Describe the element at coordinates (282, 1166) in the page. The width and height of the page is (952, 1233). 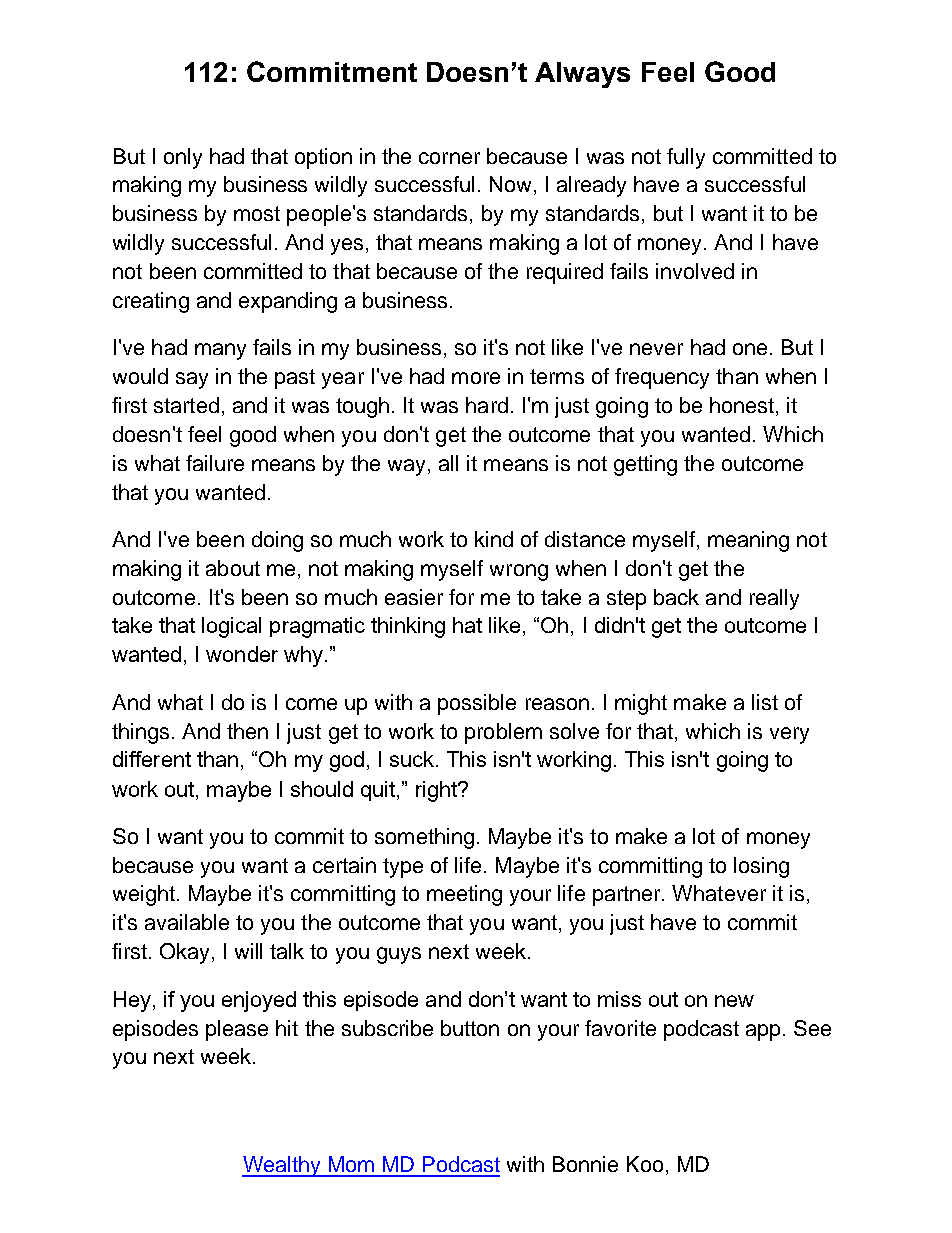
I see `Wealthy` at that location.
